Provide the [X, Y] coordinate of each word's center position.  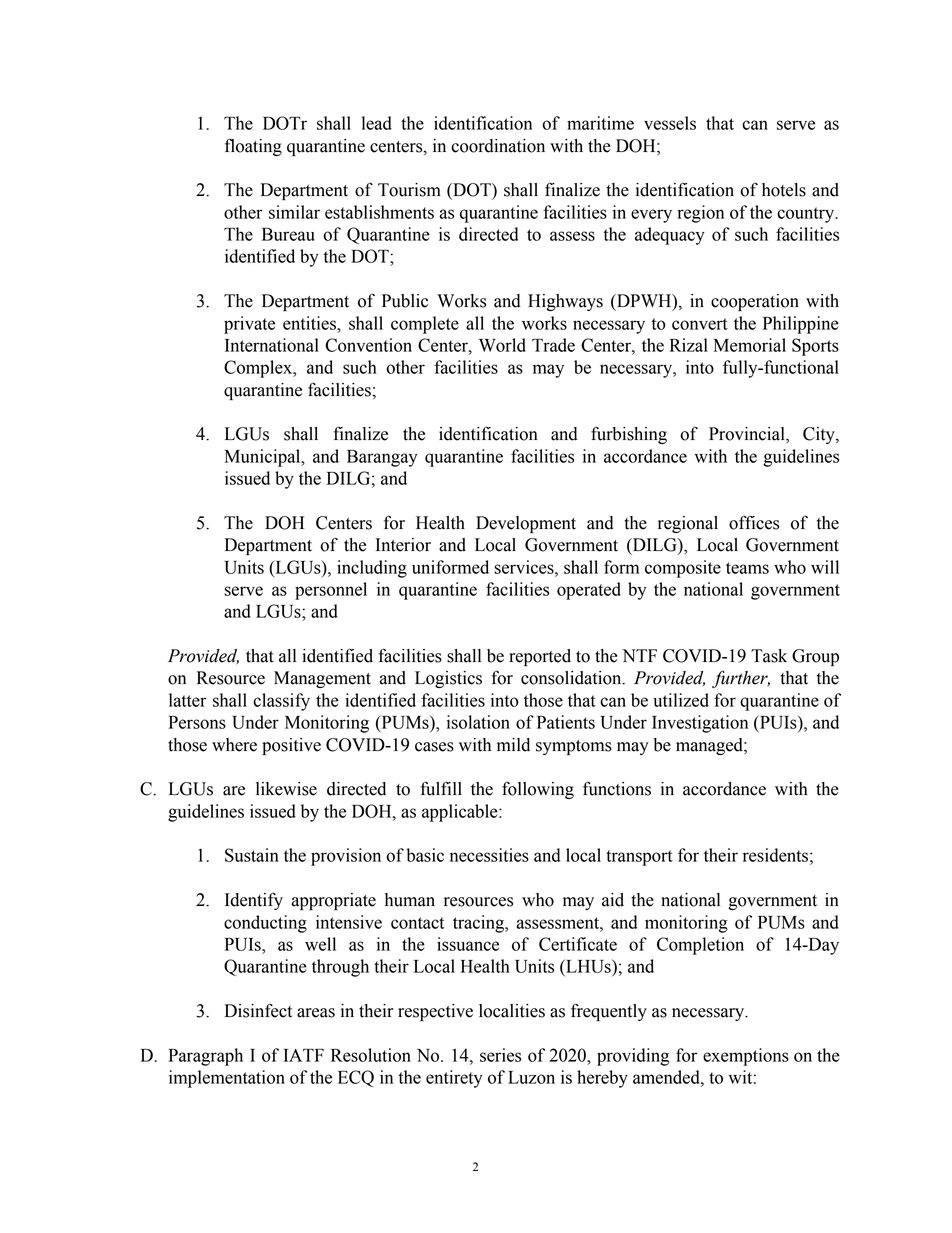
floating [253, 147]
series [500, 1055]
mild [513, 745]
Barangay [382, 458]
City [820, 435]
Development [526, 524]
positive [291, 746]
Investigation [700, 724]
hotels [784, 190]
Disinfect [258, 1010]
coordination [498, 146]
